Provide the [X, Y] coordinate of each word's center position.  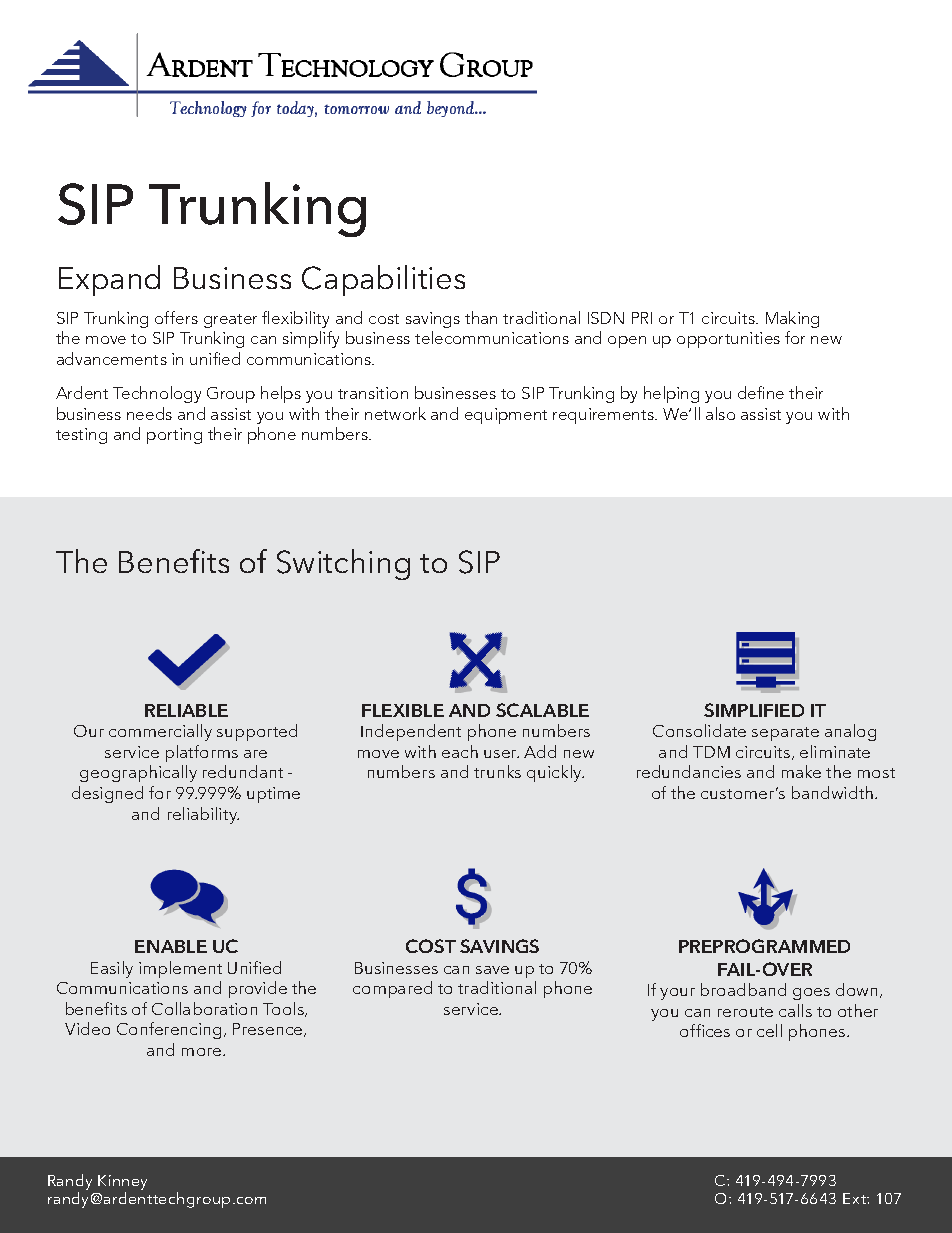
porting [174, 436]
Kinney [122, 1182]
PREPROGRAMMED [764, 946]
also [720, 413]
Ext [855, 1198]
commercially [160, 732]
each [460, 751]
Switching [343, 564]
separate [785, 734]
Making [792, 319]
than [481, 317]
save [492, 970]
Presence [269, 1030]
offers [176, 317]
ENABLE [171, 946]
